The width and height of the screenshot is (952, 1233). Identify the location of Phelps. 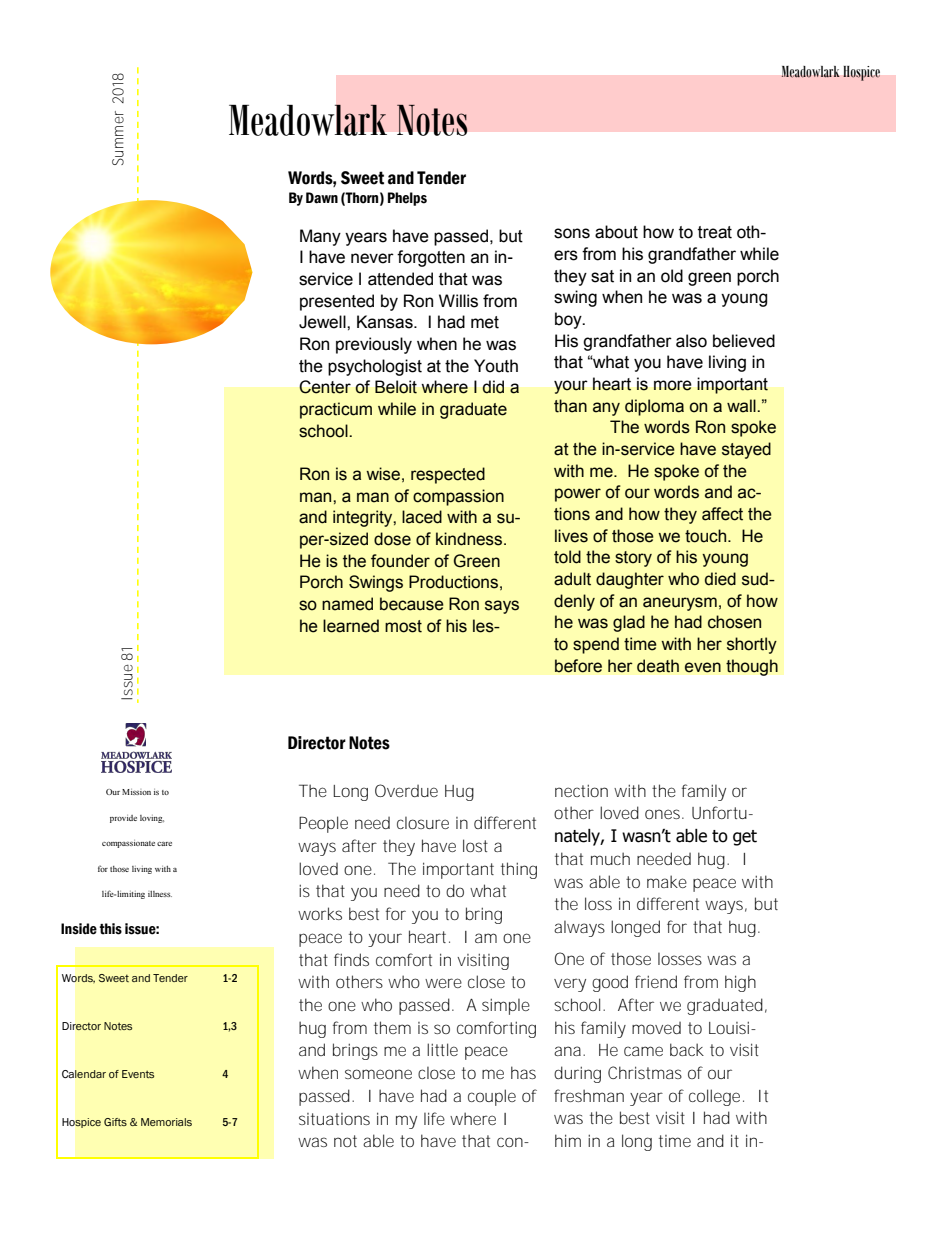
(407, 199).
